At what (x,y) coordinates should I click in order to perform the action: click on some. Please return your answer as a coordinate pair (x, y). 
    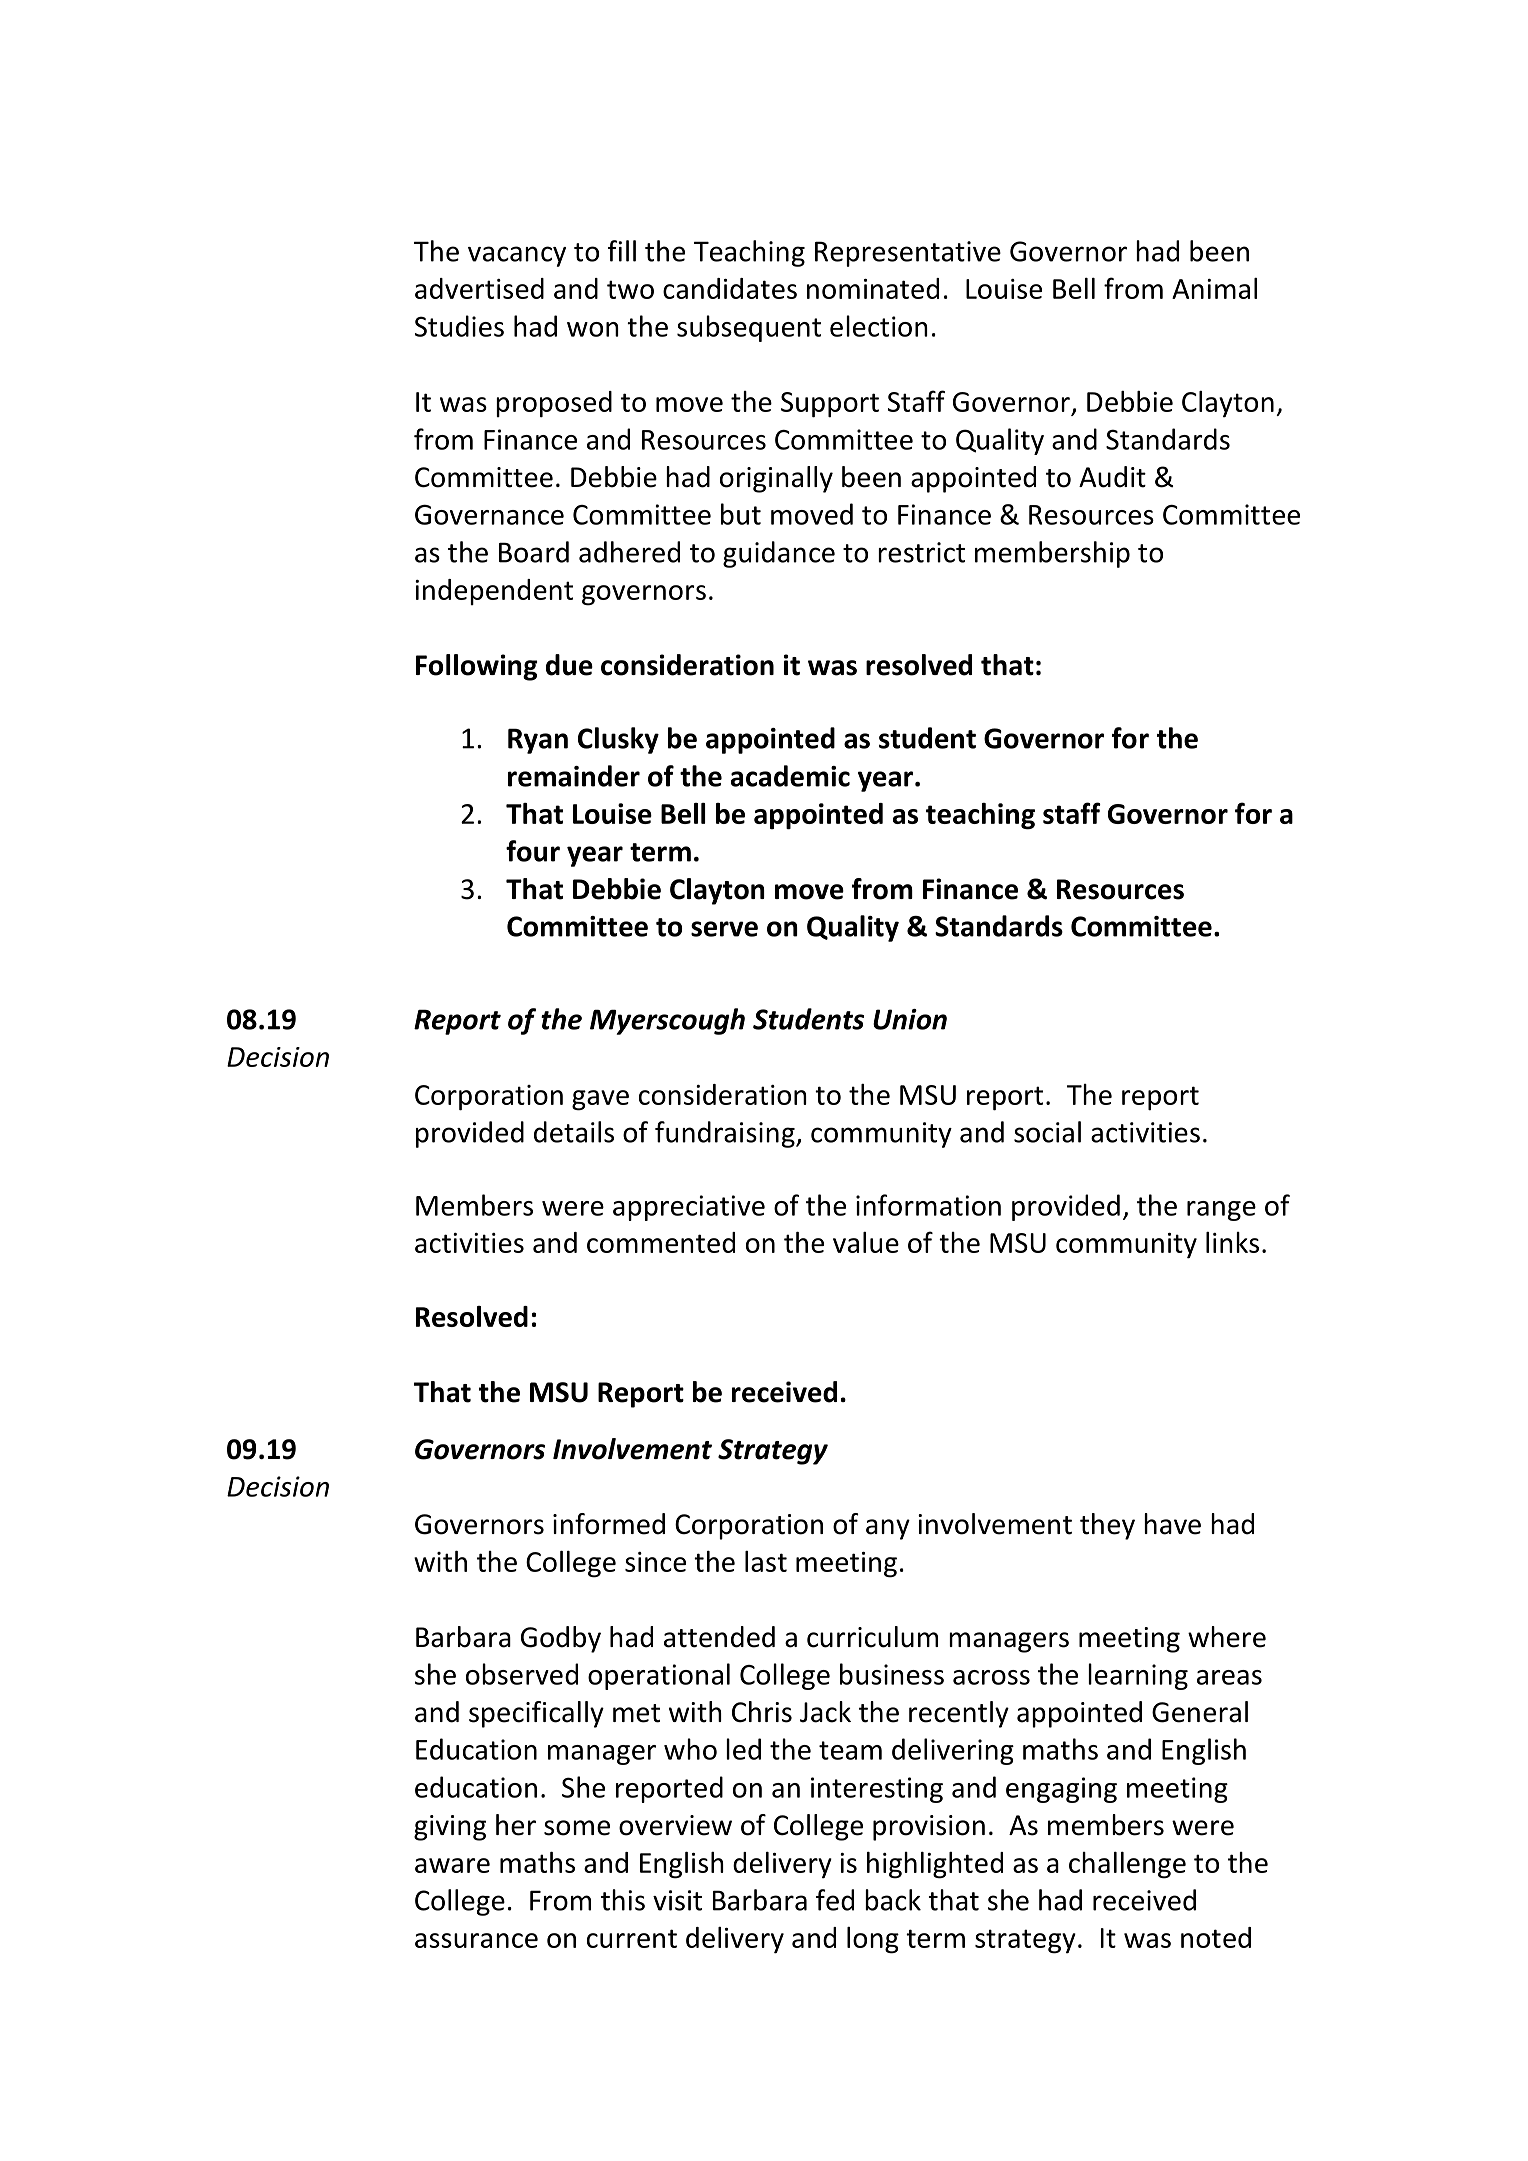
    Looking at the image, I should click on (577, 1828).
